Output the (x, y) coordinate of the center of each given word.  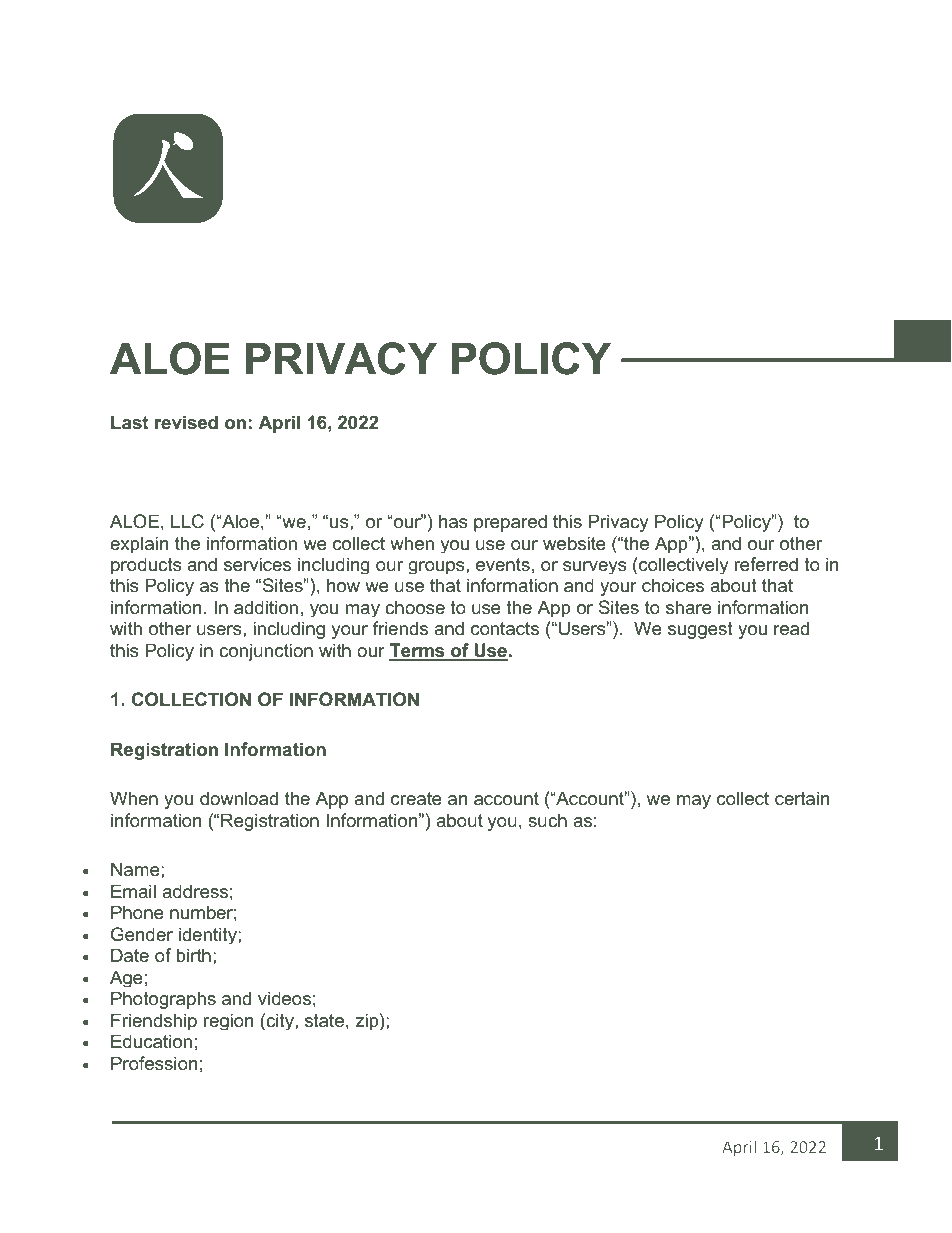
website (574, 543)
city (280, 1021)
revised (186, 422)
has (453, 521)
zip (368, 1021)
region (228, 1021)
